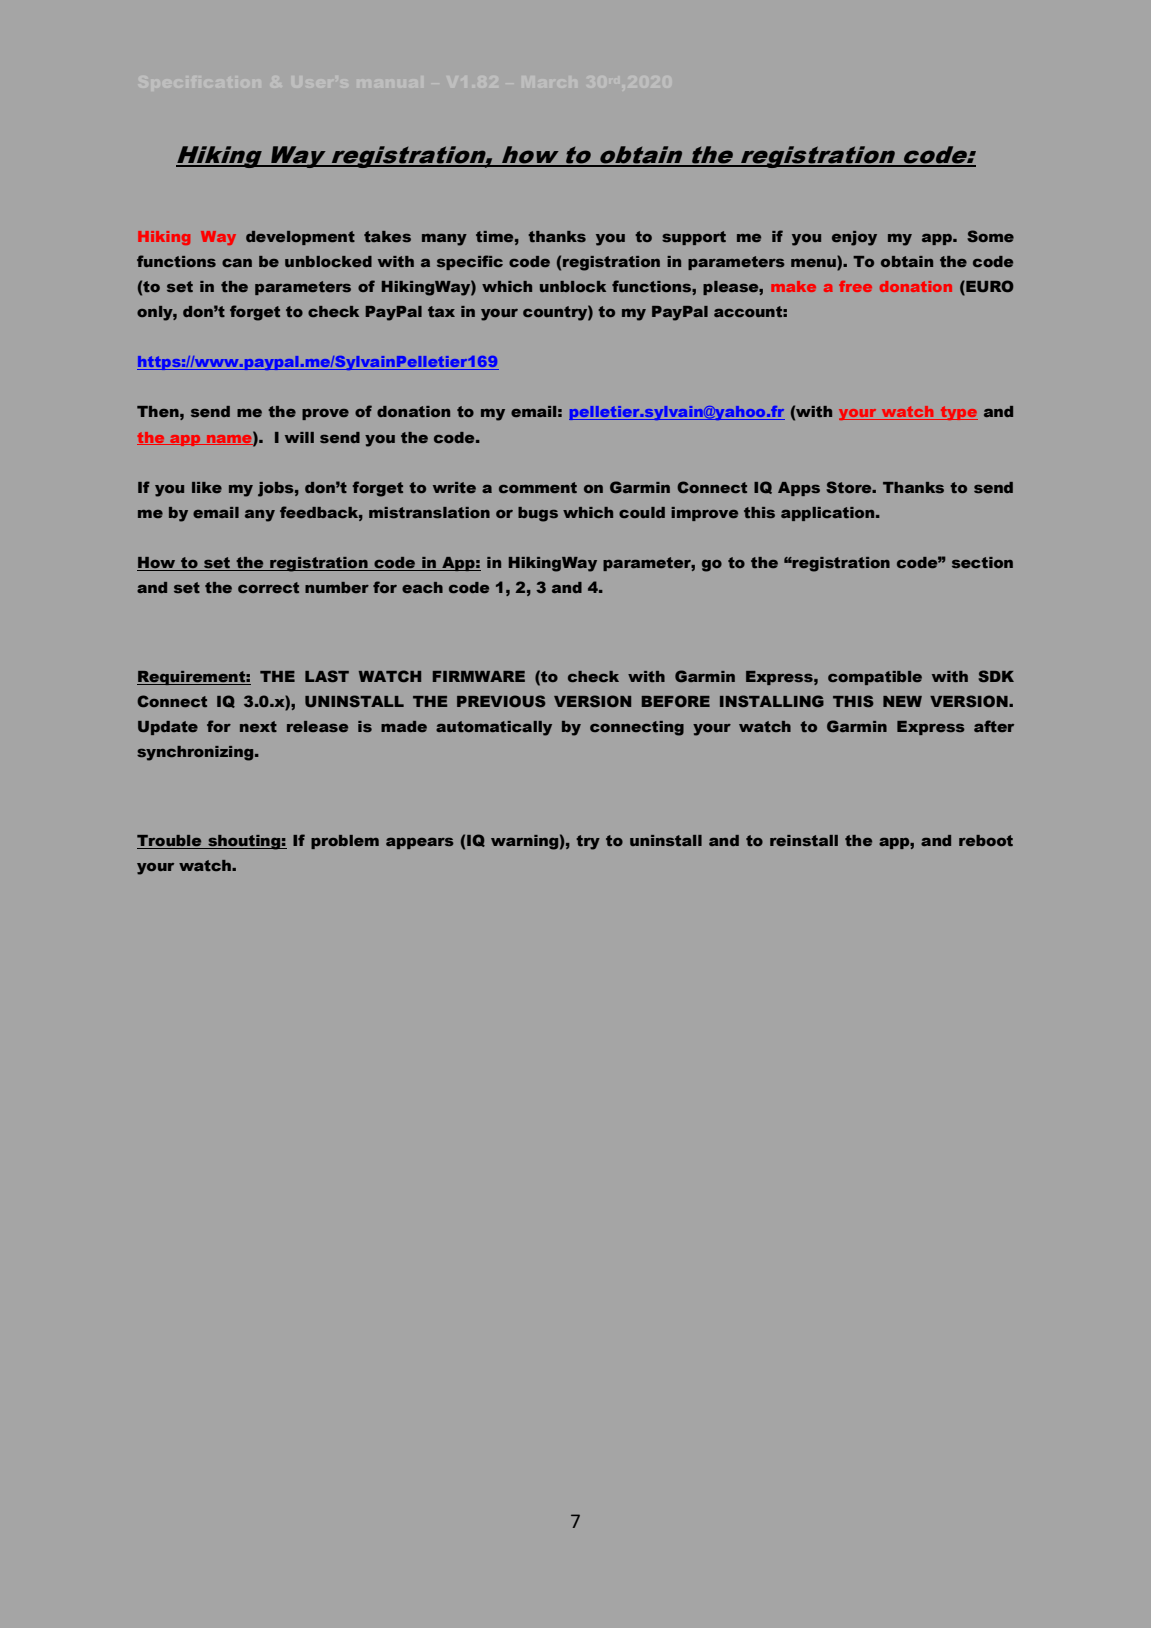 The width and height of the page is (1151, 1628). I want to click on LAST, so click(327, 676).
